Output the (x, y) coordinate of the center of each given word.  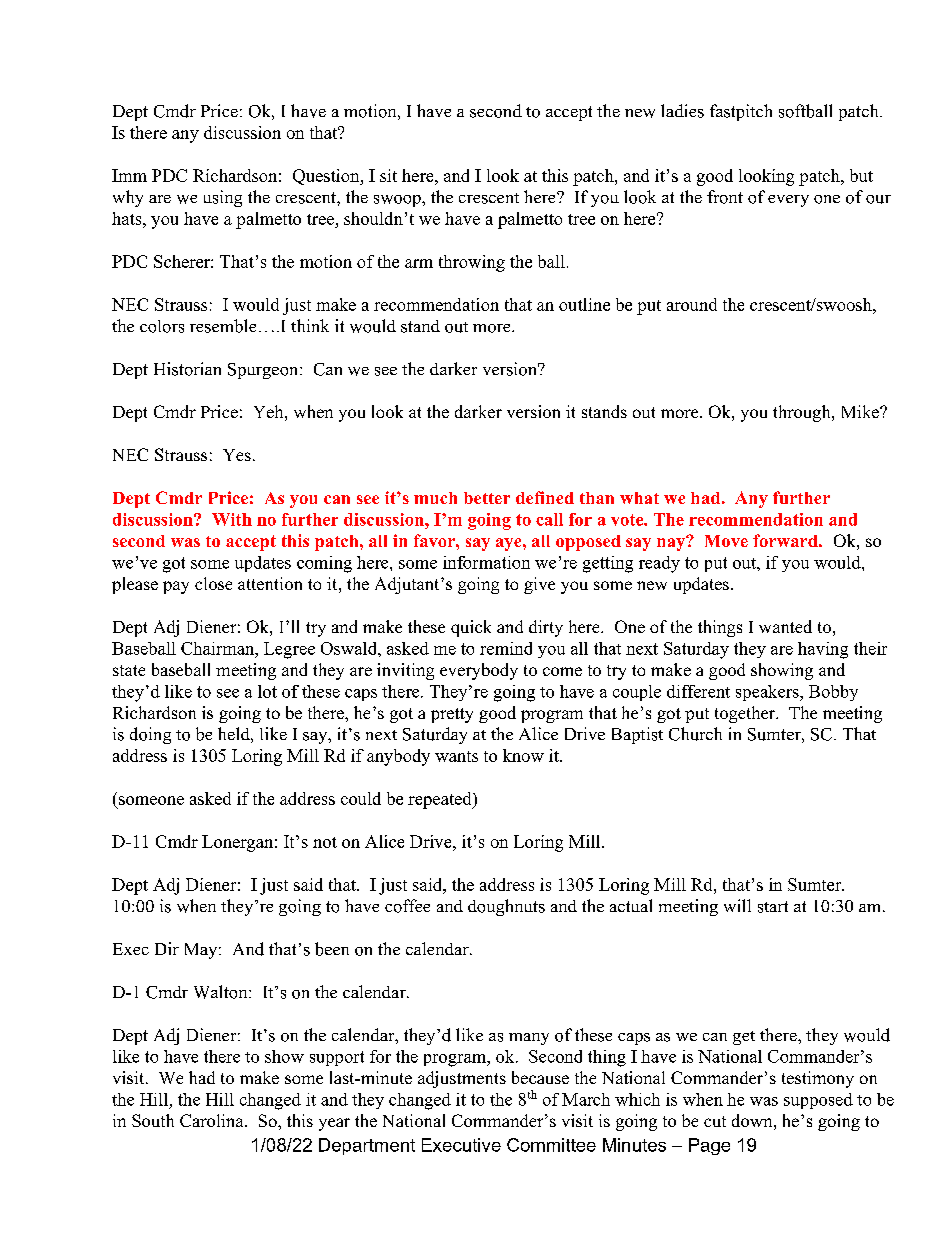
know (523, 755)
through (803, 413)
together (746, 714)
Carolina (213, 1120)
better (487, 498)
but (861, 175)
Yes (237, 455)
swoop (398, 201)
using (223, 198)
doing (150, 735)
